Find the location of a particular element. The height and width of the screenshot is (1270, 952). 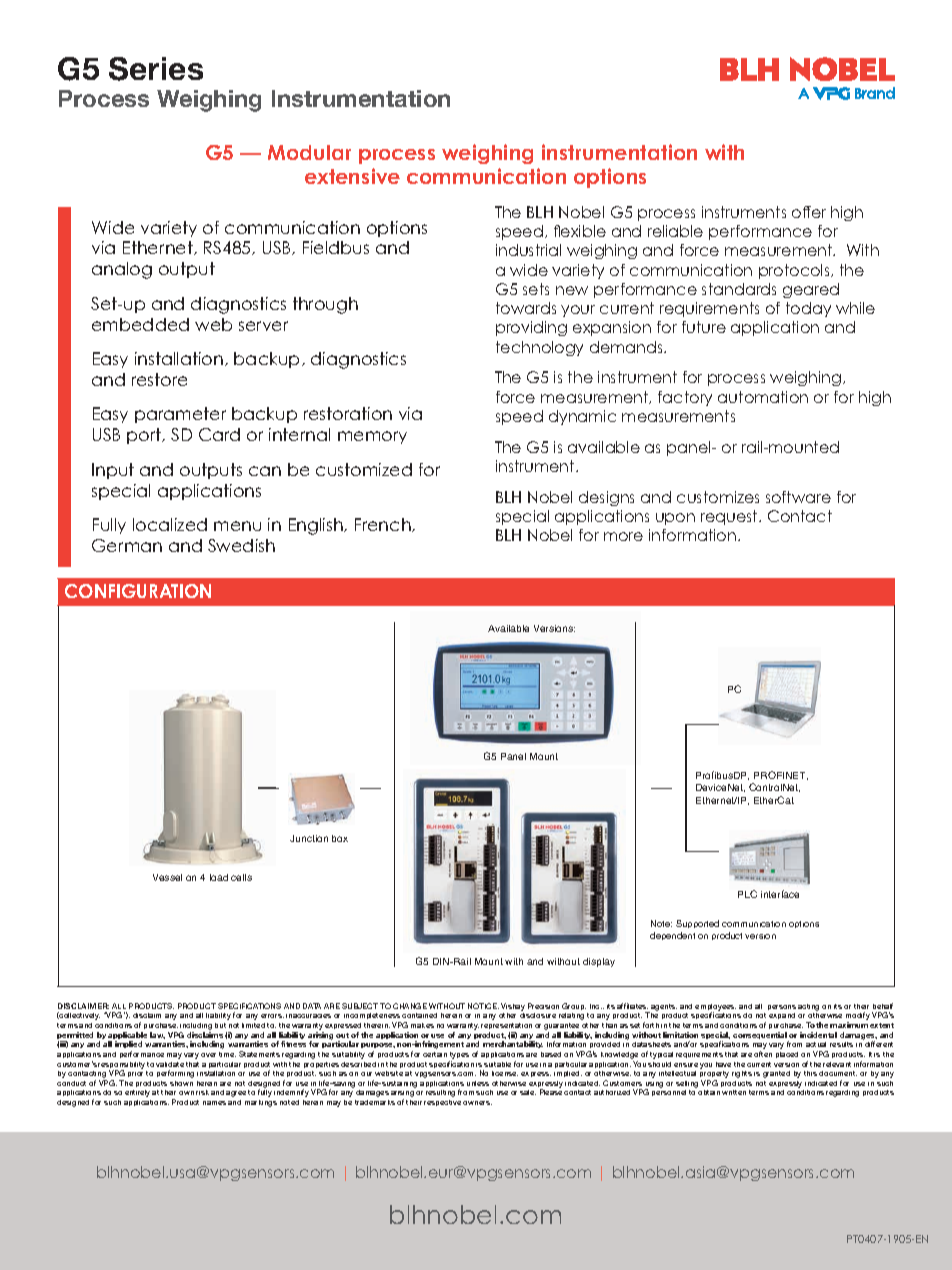

localized is located at coordinates (170, 524).
